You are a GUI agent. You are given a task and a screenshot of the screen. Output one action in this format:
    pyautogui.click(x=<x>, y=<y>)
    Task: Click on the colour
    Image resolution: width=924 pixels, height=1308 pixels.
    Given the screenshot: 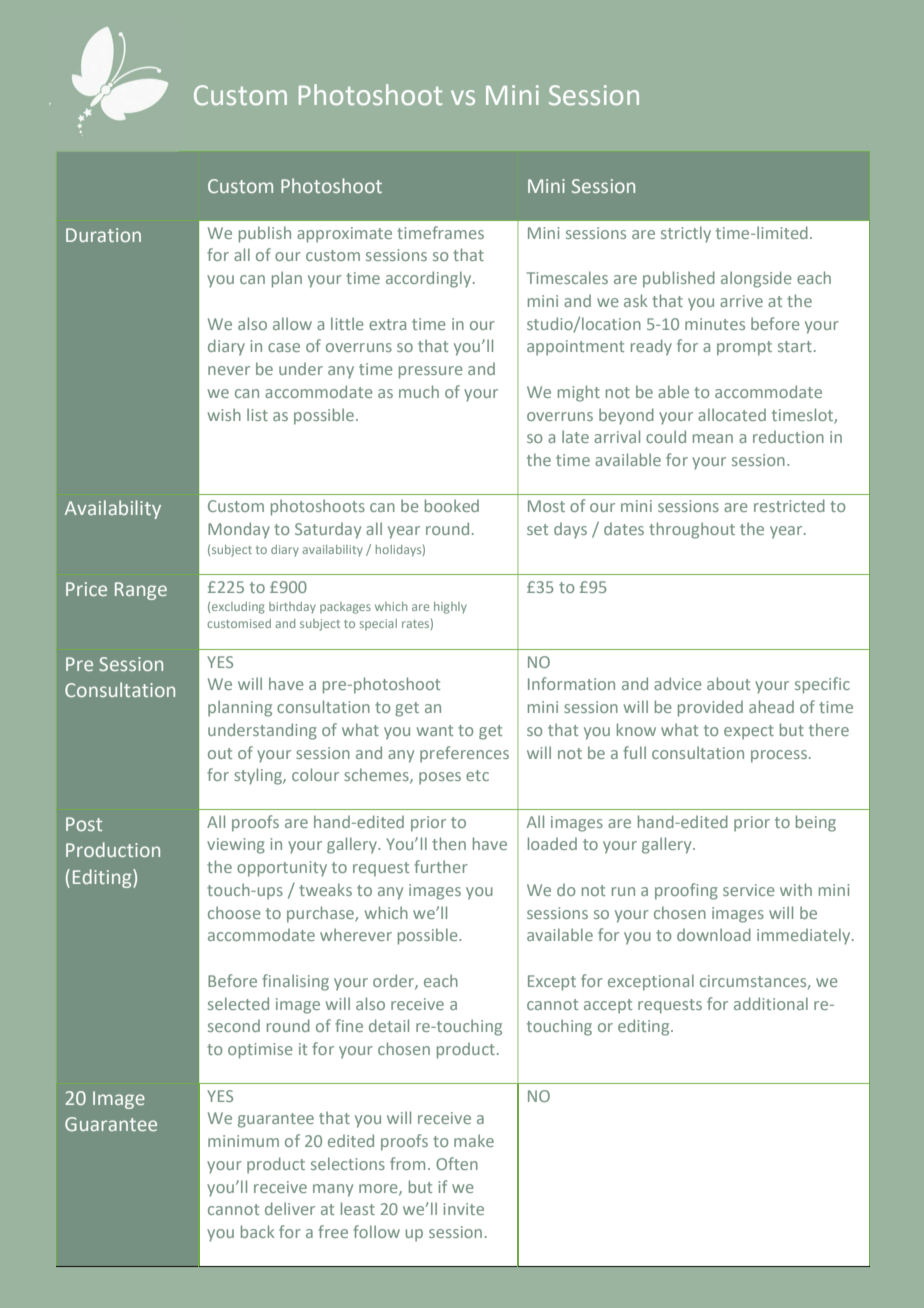 What is the action you would take?
    pyautogui.click(x=315, y=774)
